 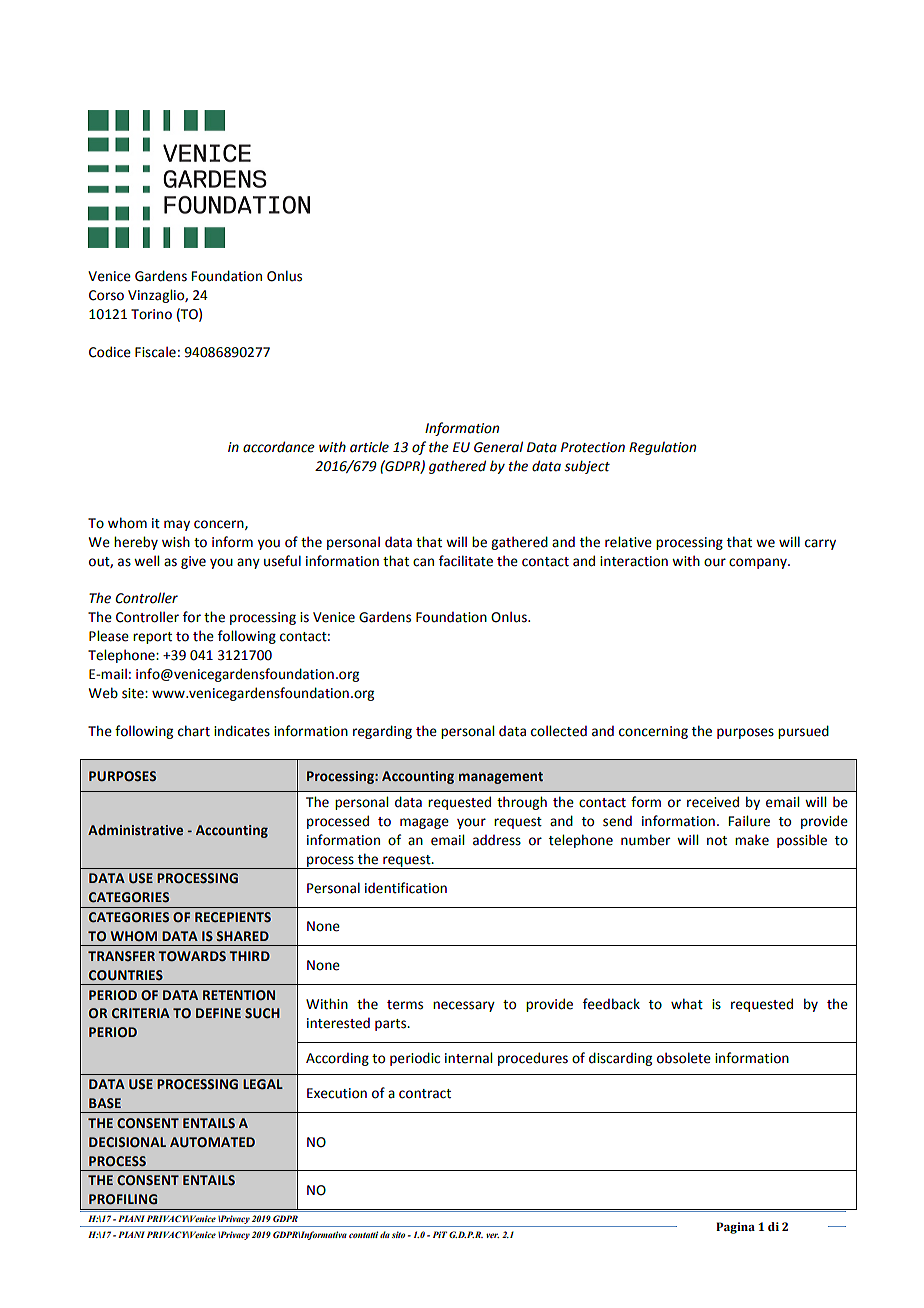 I want to click on Regulation, so click(x=662, y=448).
